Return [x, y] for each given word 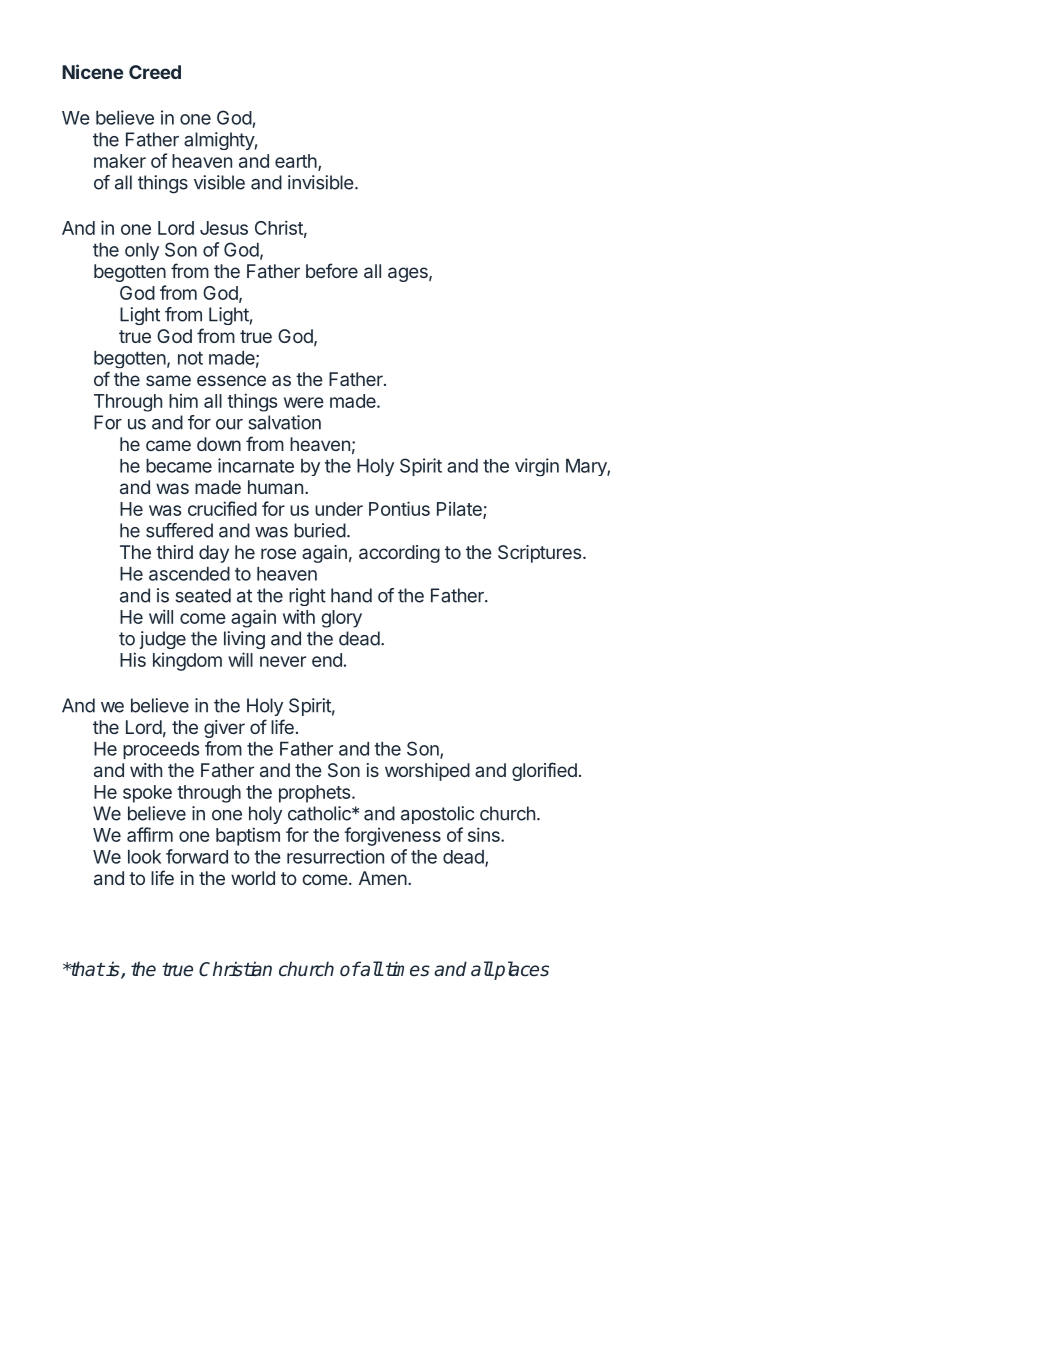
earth [297, 162]
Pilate [460, 510]
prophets [316, 794]
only [142, 251]
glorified [544, 771]
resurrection [335, 856]
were [304, 402]
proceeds [161, 750]
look [144, 857]
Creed [155, 72]
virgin [537, 467]
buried [320, 530]
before [332, 270]
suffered [179, 530]
